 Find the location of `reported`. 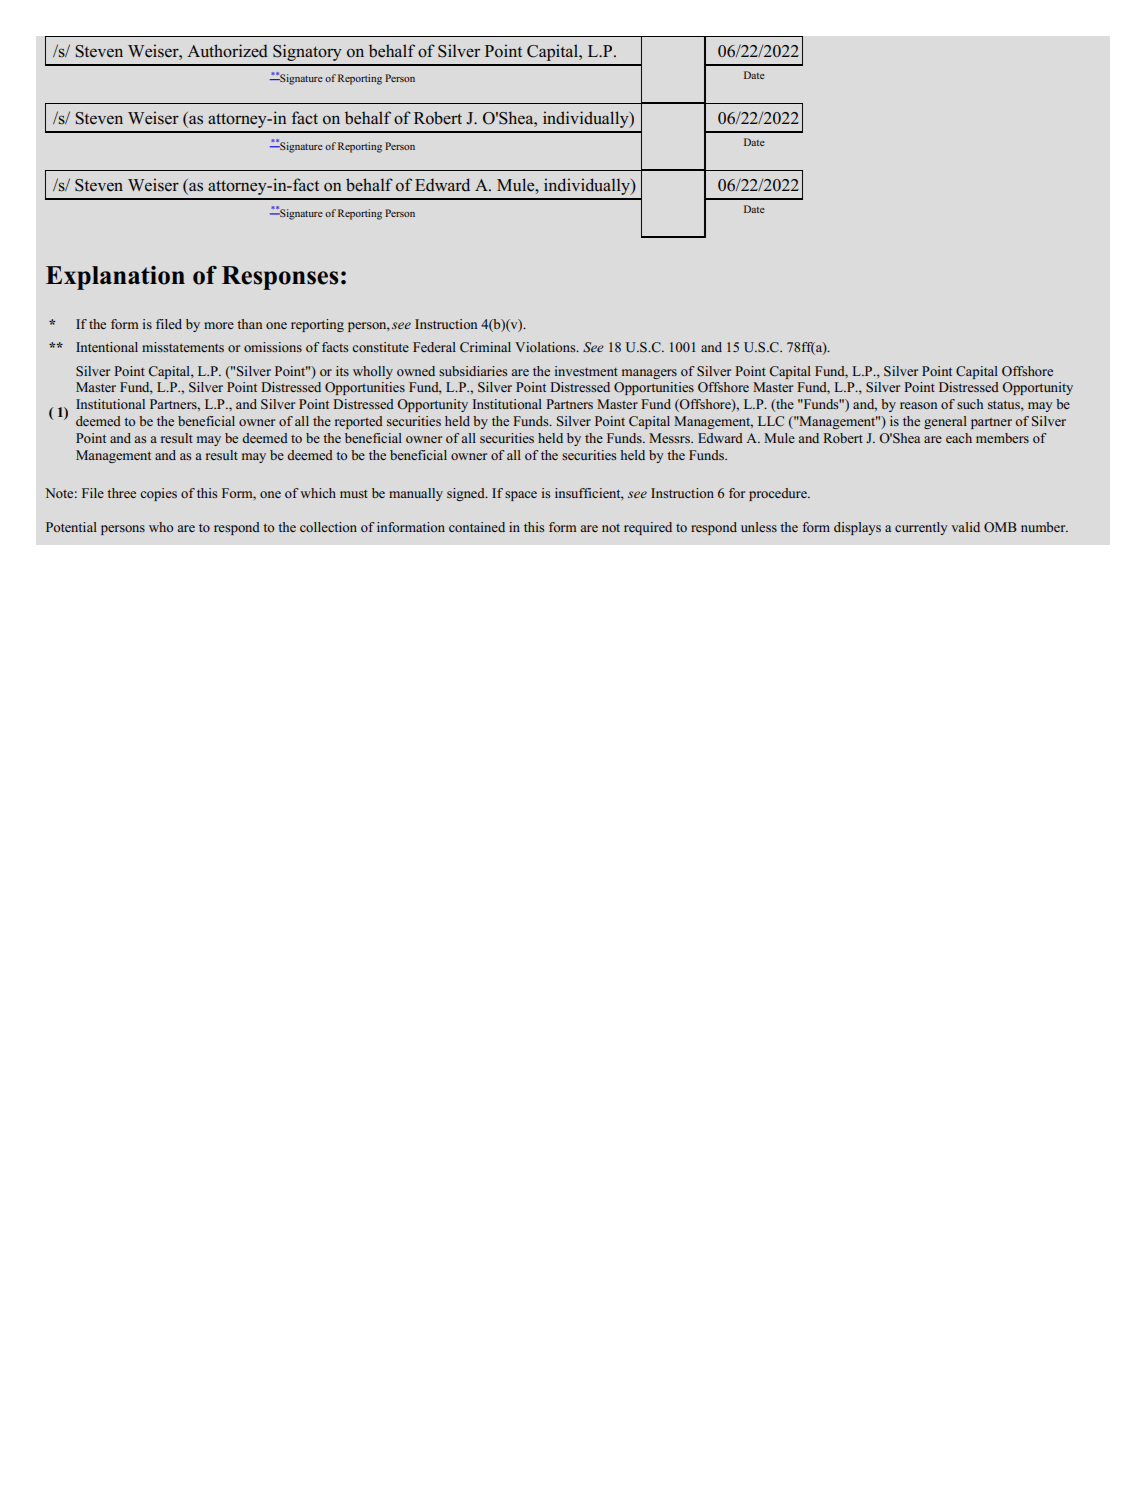

reported is located at coordinates (359, 422).
